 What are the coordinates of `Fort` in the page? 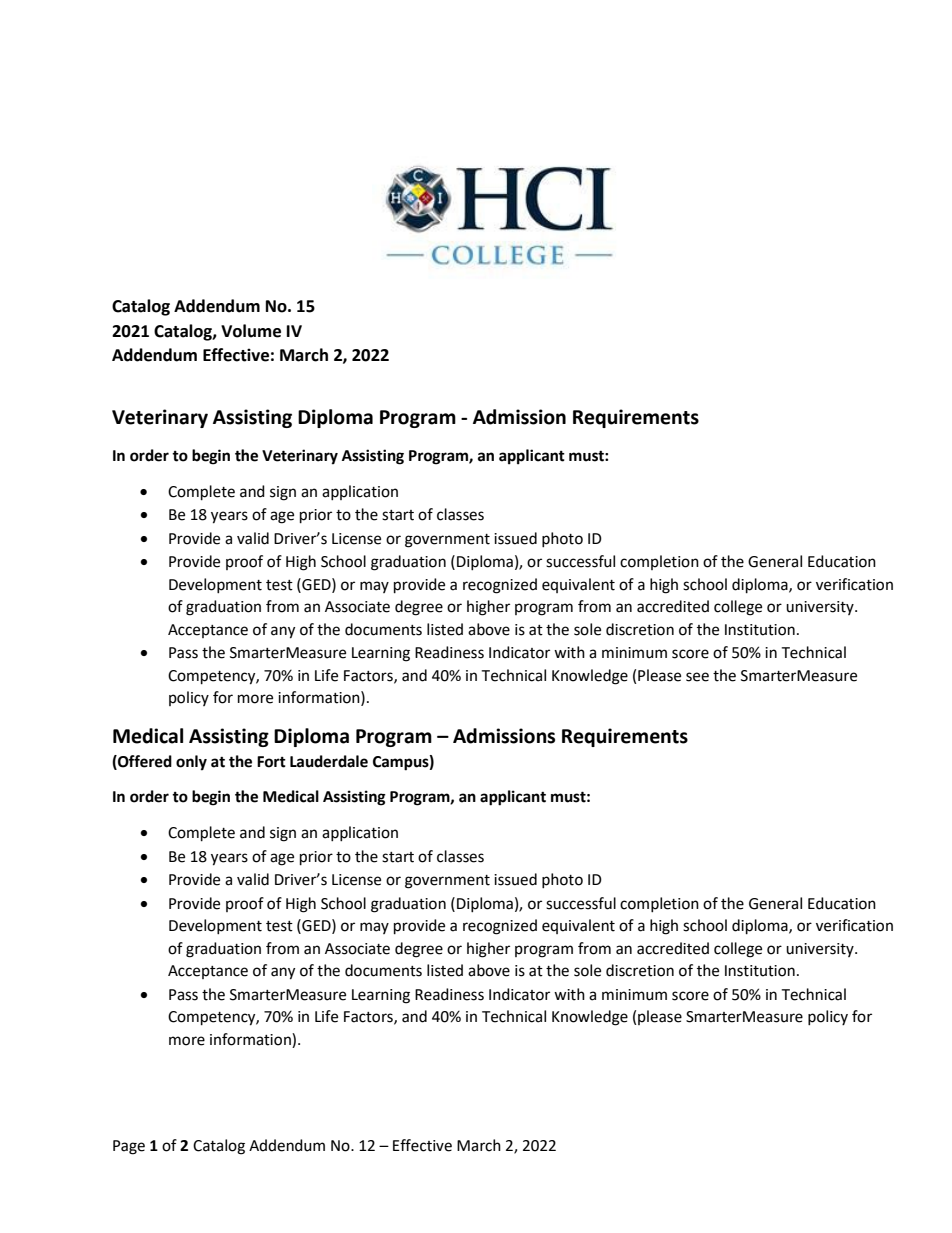 It's located at (271, 762).
